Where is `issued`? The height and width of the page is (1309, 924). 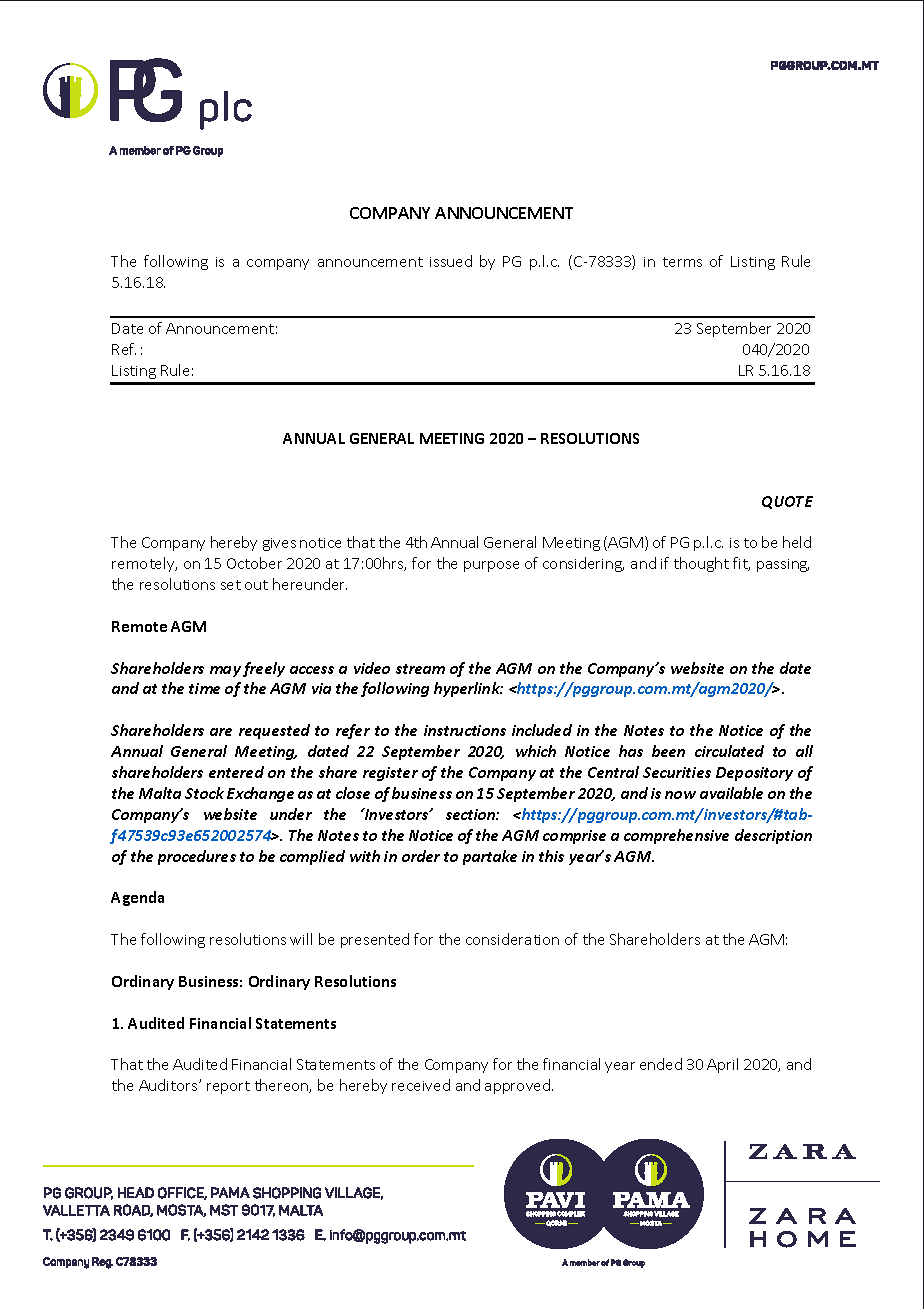
issued is located at coordinates (451, 261).
